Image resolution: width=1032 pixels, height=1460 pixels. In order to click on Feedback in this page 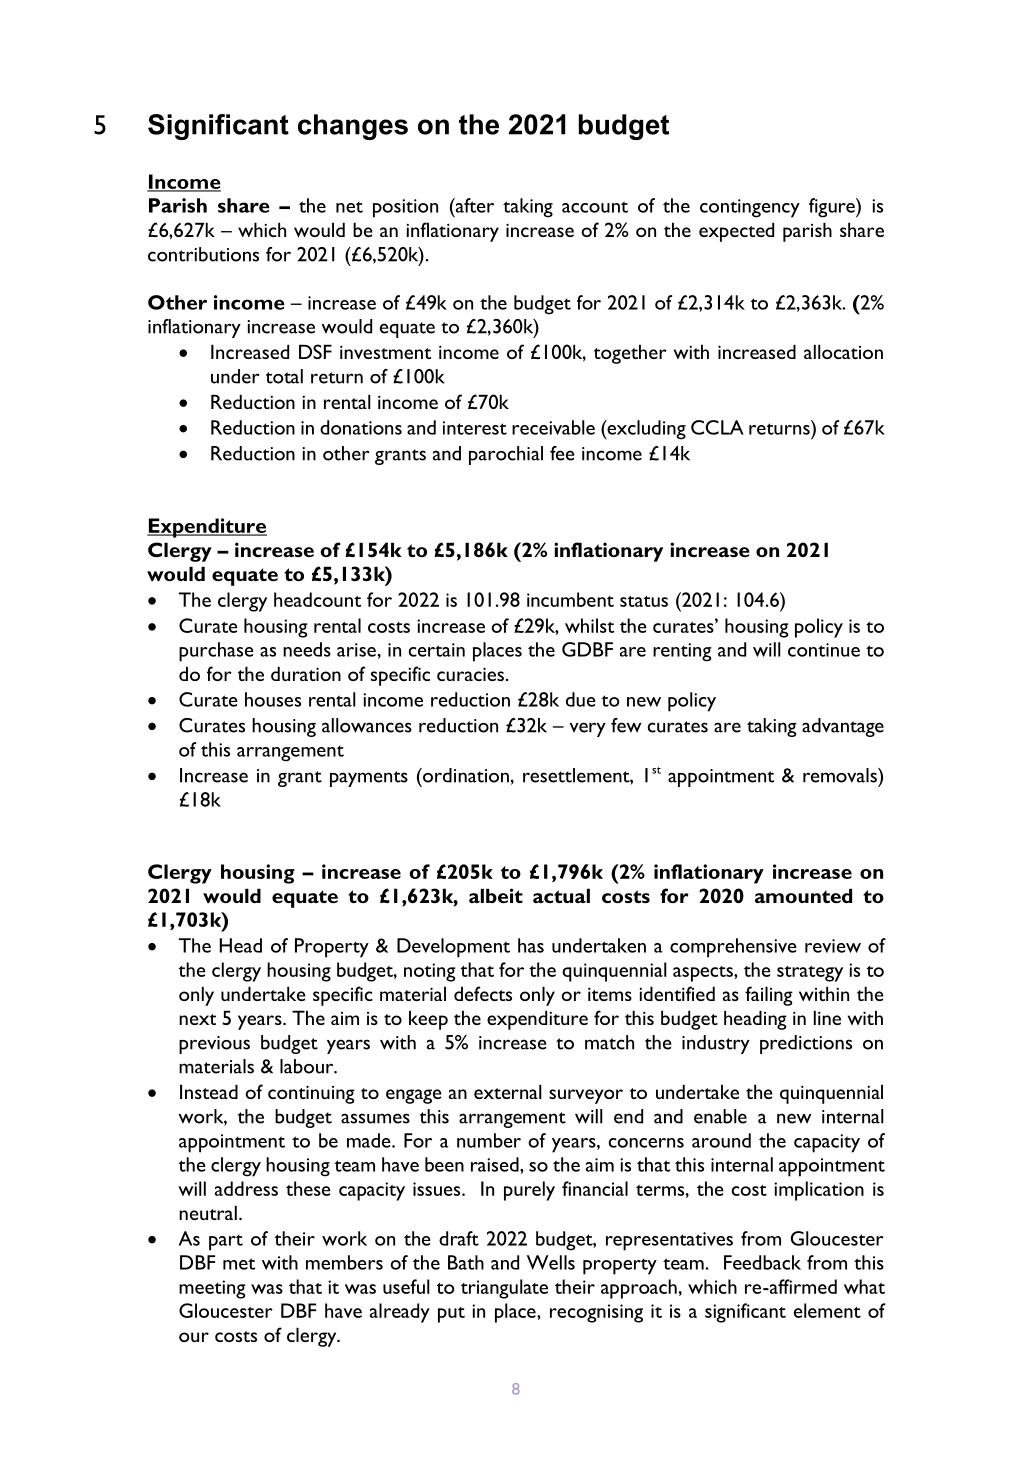, I will do `click(762, 1262)`.
